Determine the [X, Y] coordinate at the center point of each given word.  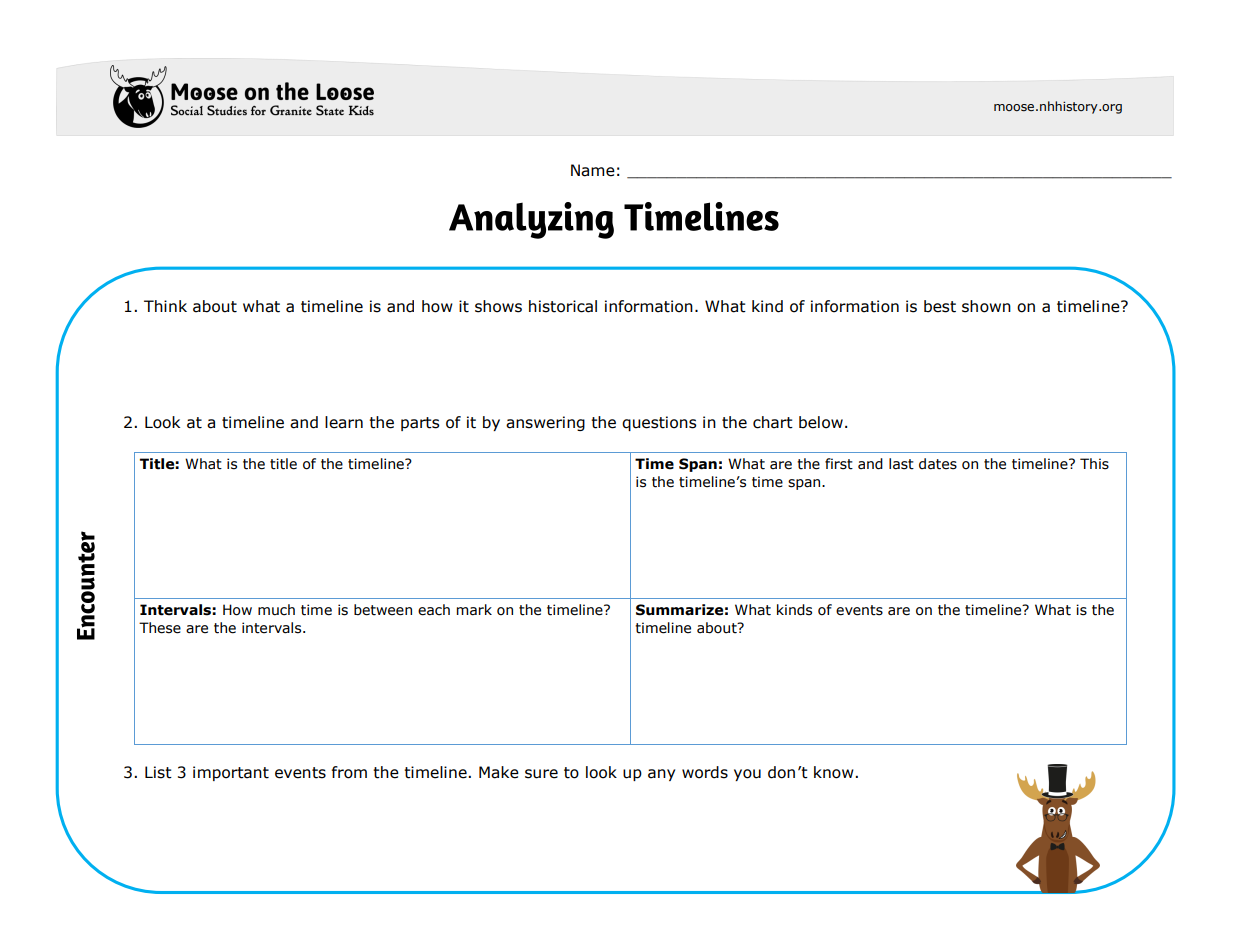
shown [986, 306]
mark [474, 610]
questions [659, 423]
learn [344, 422]
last [901, 464]
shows [498, 306]
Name [593, 170]
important [231, 773]
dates [938, 464]
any [661, 775]
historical [563, 306]
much [276, 610]
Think [165, 306]
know [835, 772]
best [940, 306]
